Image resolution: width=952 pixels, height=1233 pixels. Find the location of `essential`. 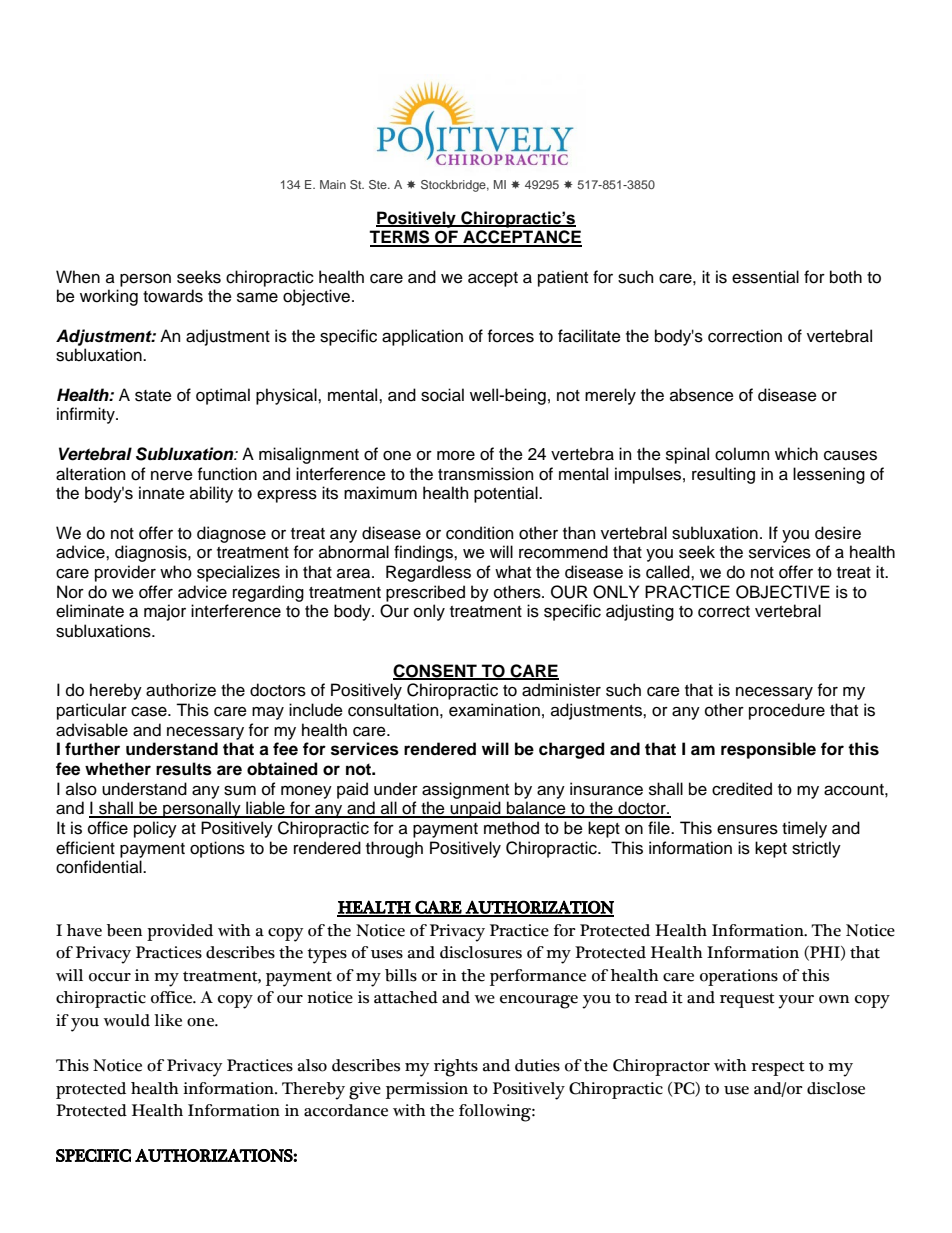

essential is located at coordinates (765, 277).
